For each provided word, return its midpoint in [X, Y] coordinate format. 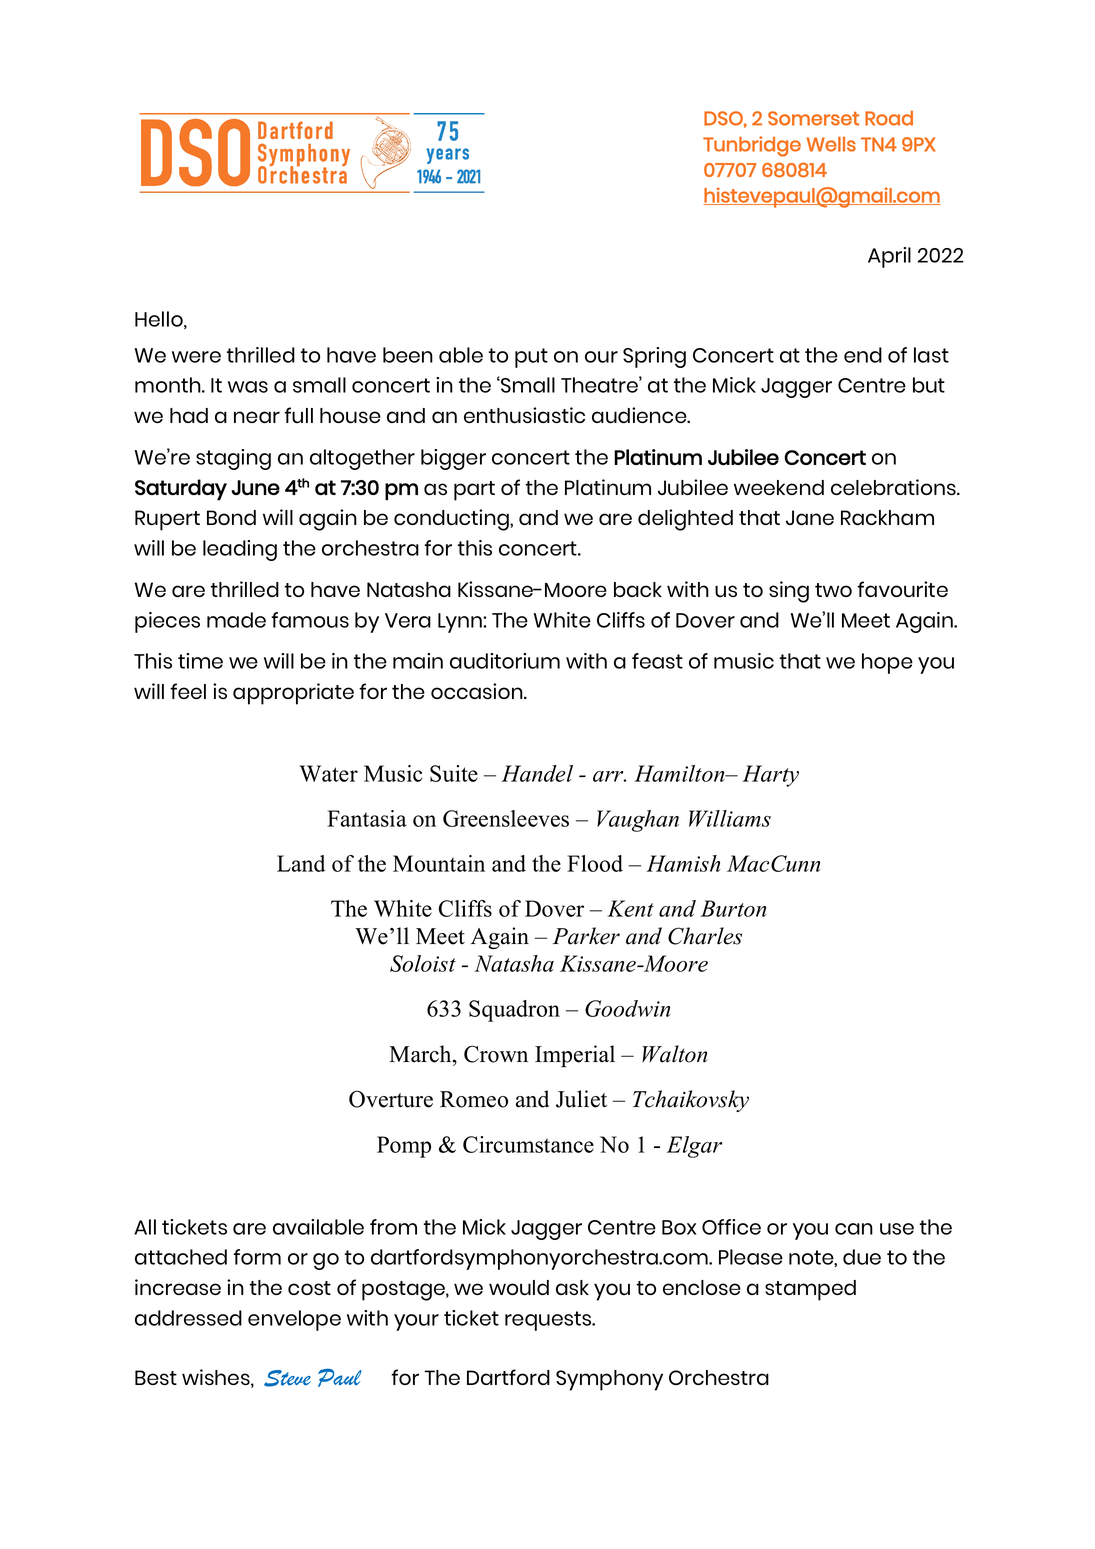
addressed [188, 1318]
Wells [831, 144]
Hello [160, 320]
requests [549, 1321]
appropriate [293, 694]
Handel [537, 773]
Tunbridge [752, 146]
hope [887, 663]
